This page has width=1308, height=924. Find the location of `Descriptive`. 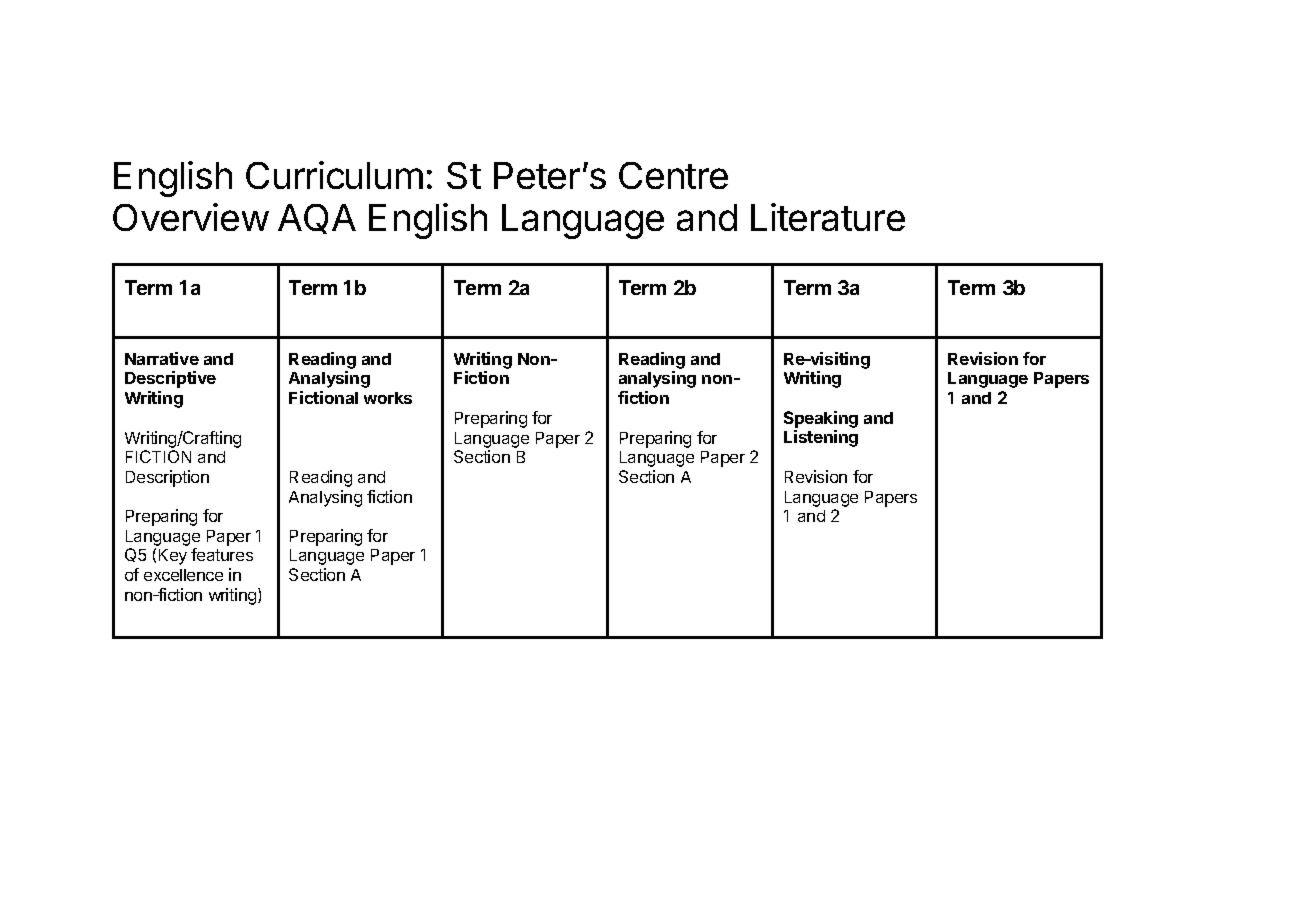

Descriptive is located at coordinates (170, 379).
